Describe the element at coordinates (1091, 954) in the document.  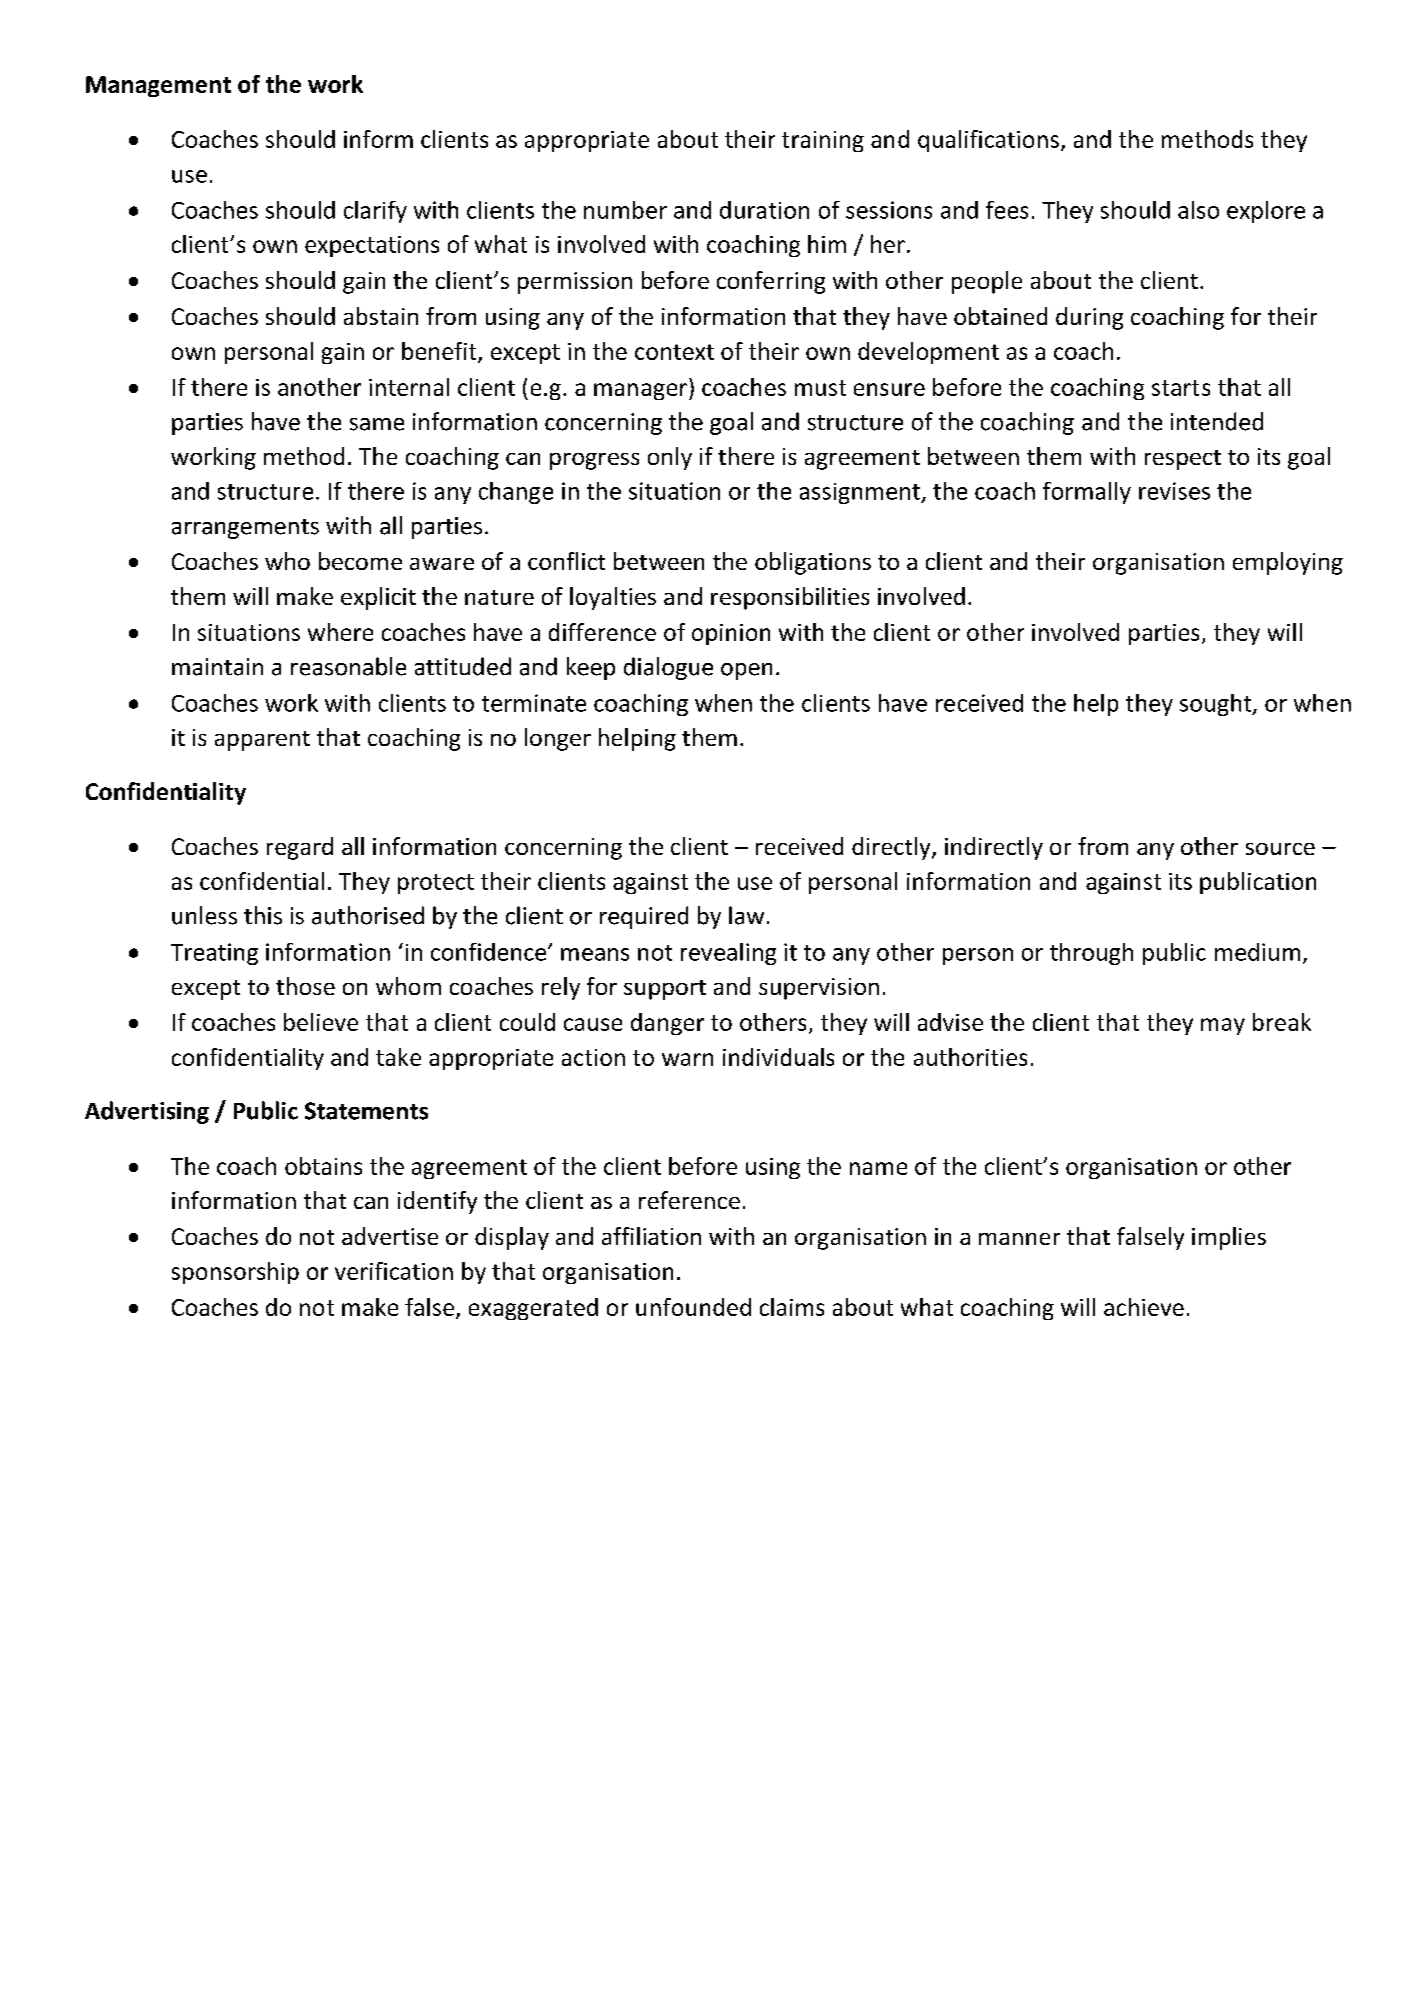
I see `through` at that location.
